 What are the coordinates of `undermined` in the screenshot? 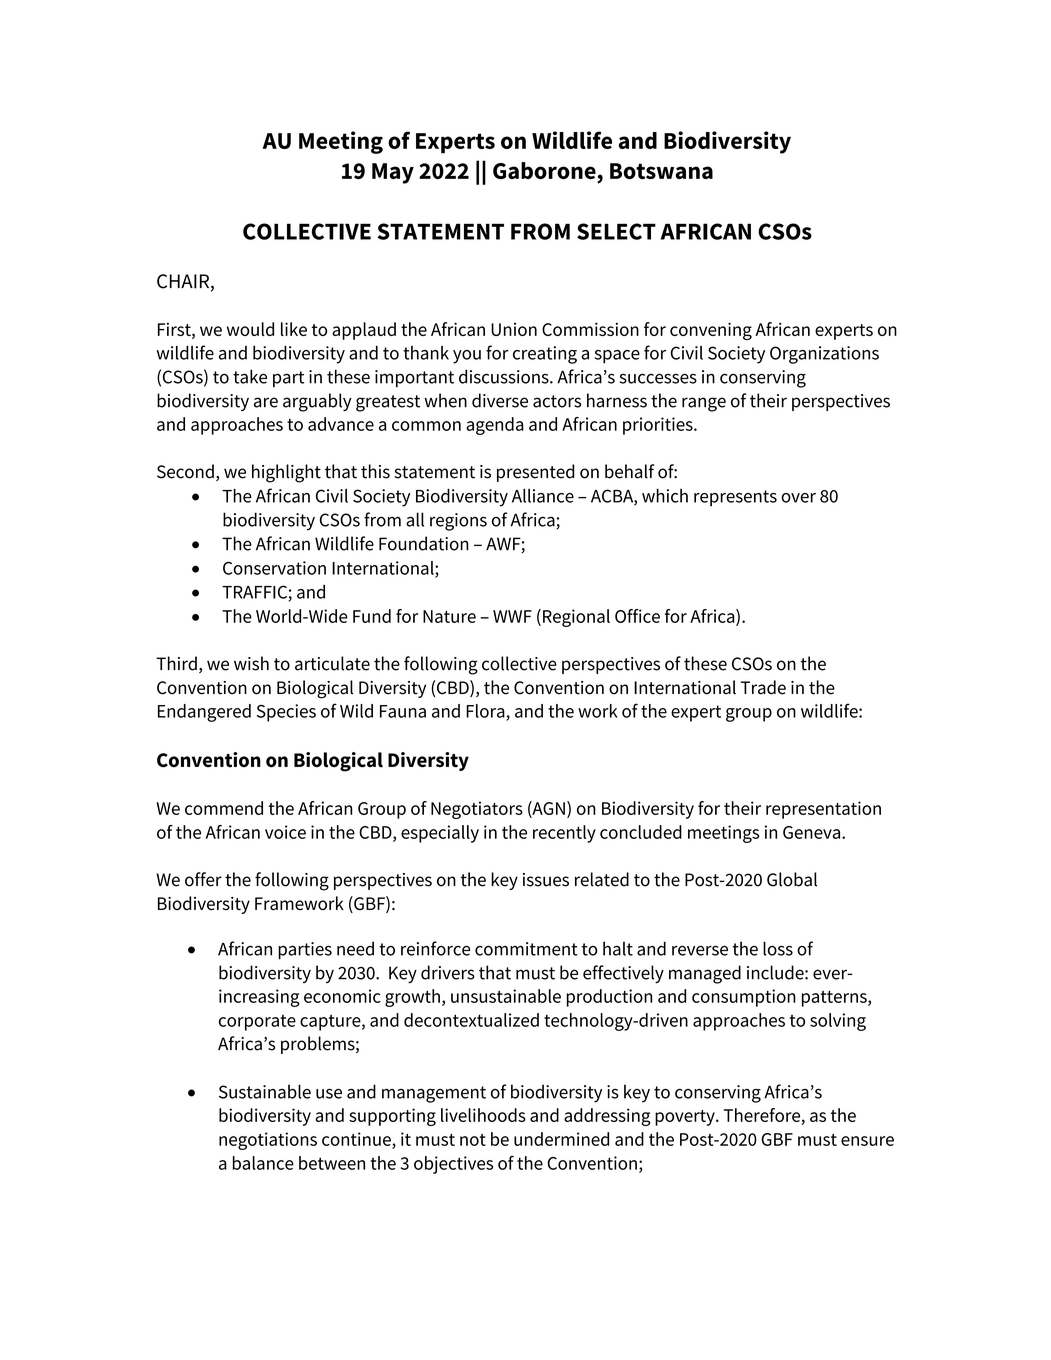 It's located at (561, 1139).
